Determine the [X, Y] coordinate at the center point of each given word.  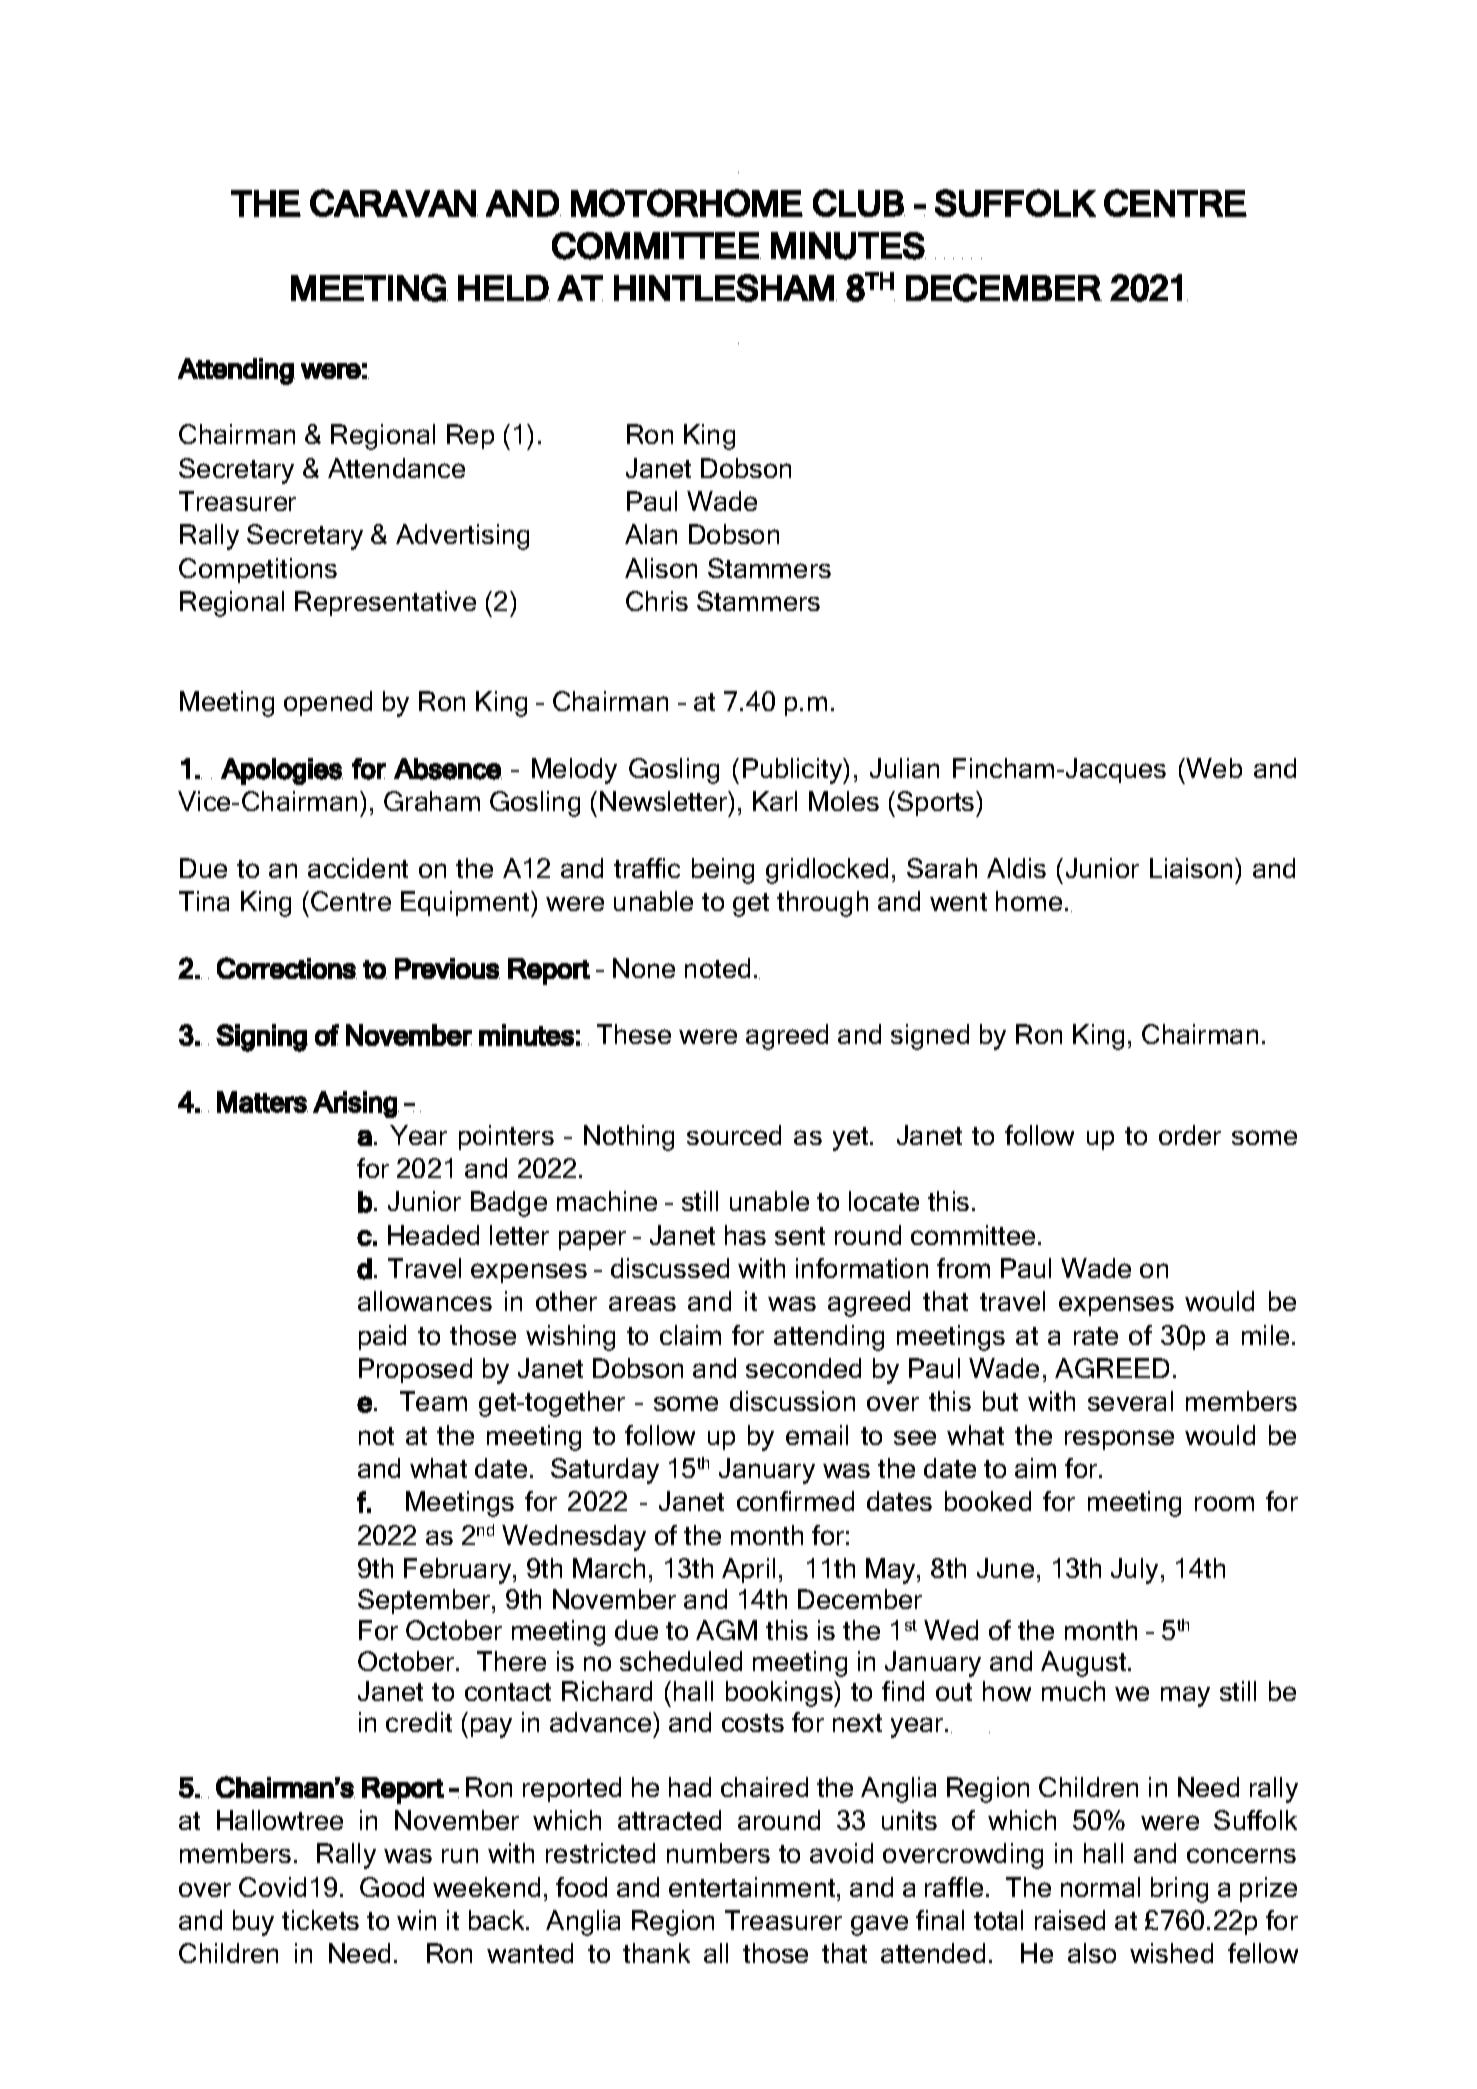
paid [382, 1337]
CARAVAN [393, 203]
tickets [320, 1920]
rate [1096, 1336]
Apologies [282, 771]
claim [690, 1335]
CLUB [859, 203]
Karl [775, 801]
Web [1214, 768]
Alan [651, 534]
